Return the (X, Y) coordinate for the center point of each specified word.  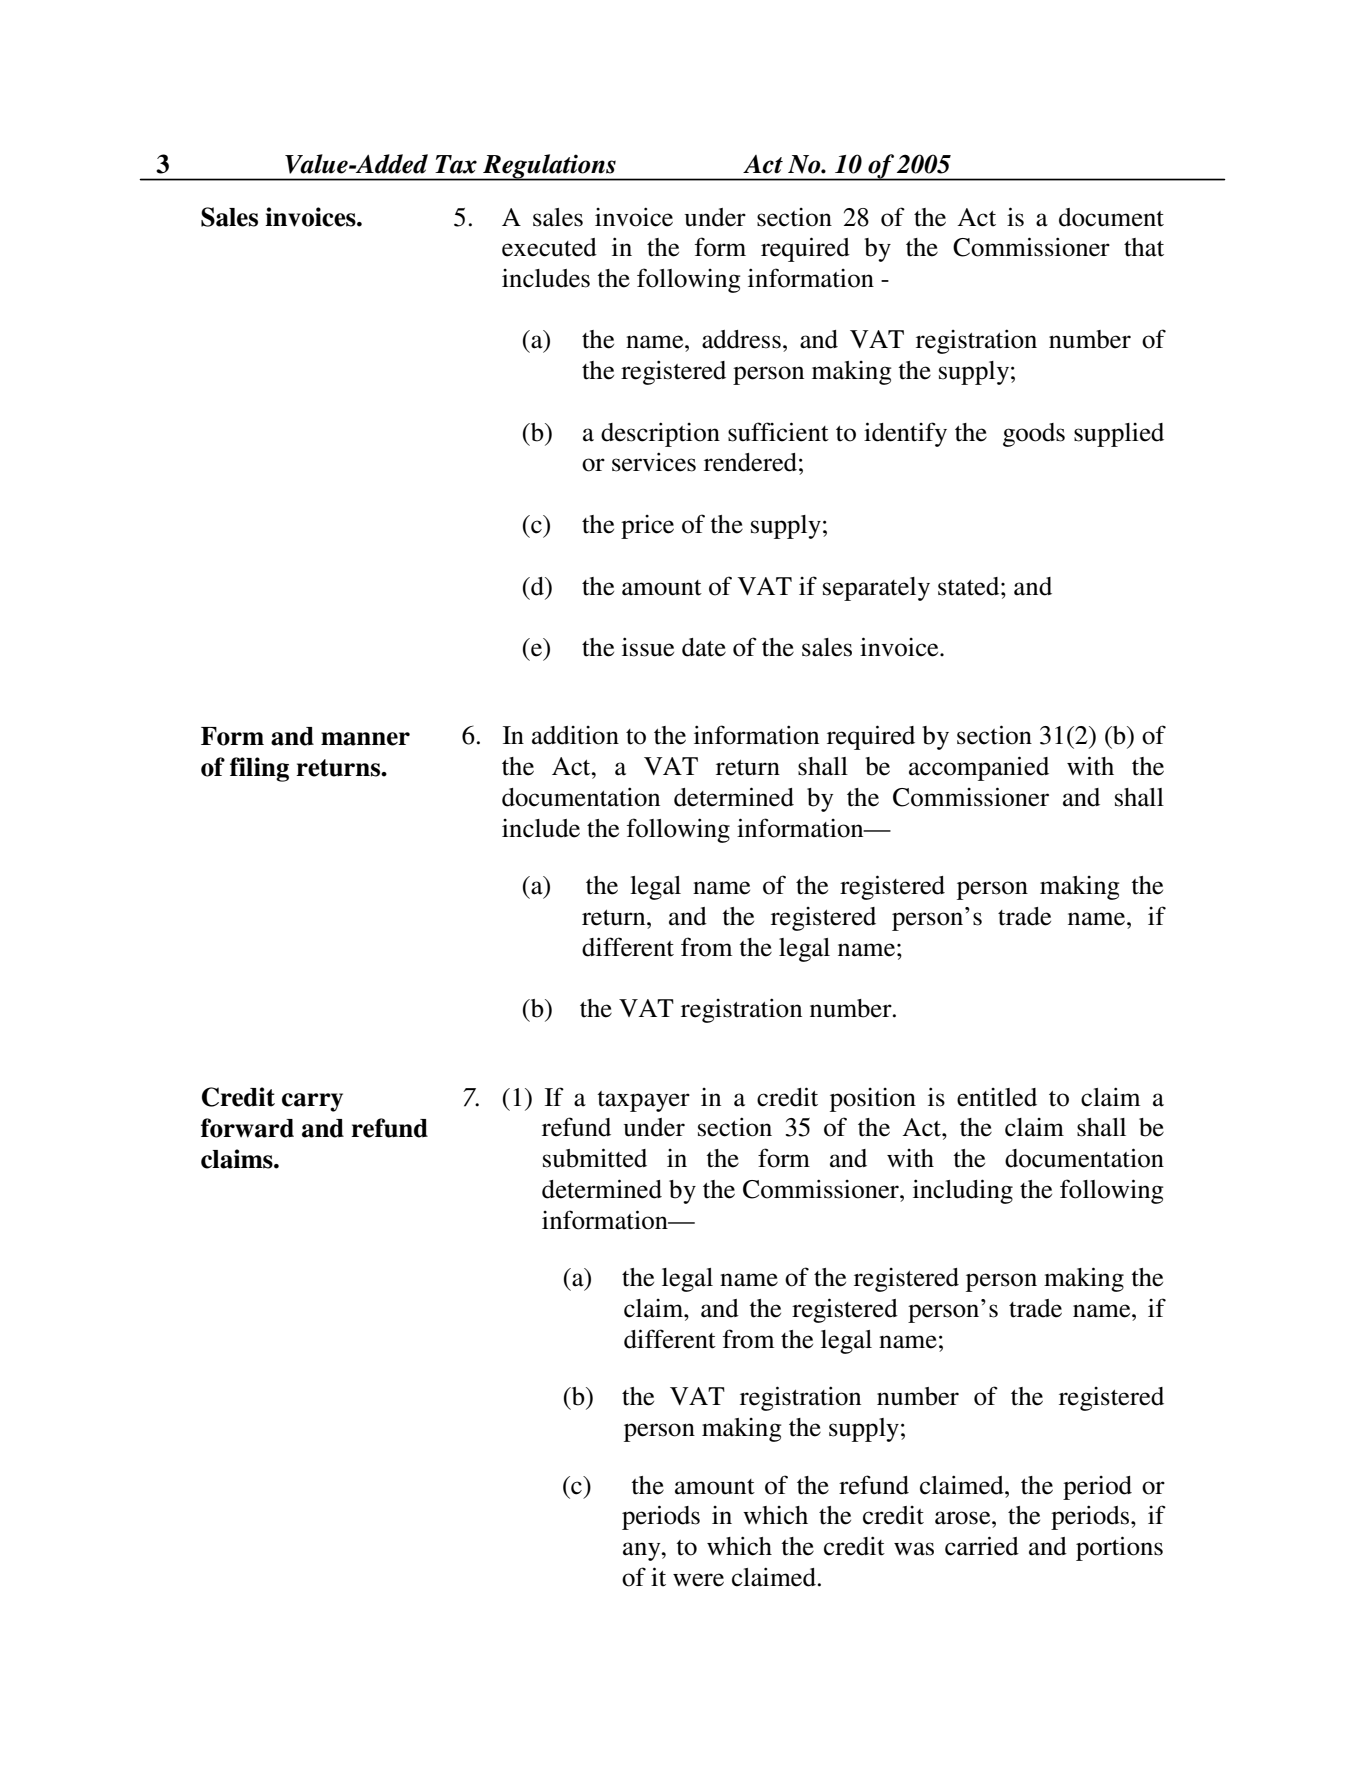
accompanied (979, 768)
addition (575, 735)
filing (259, 769)
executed (549, 247)
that (1144, 247)
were (698, 1580)
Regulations (549, 167)
